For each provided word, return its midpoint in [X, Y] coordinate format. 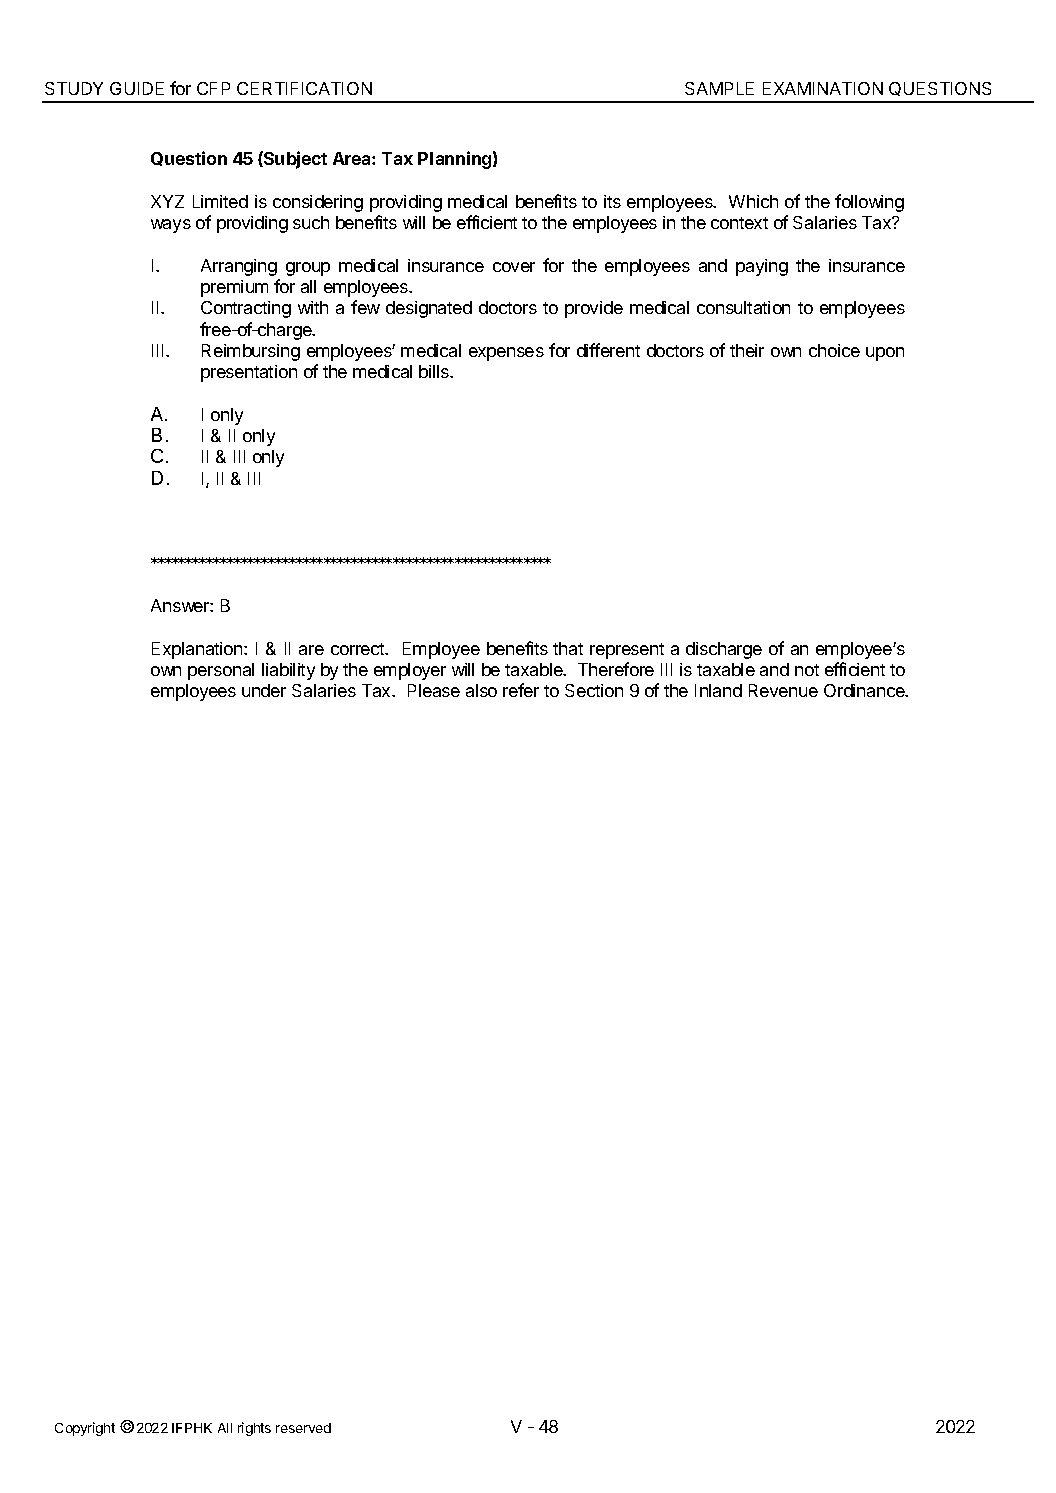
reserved [303, 1428]
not [807, 670]
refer [521, 690]
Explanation [198, 650]
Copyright [85, 1429]
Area [353, 158]
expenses [506, 354]
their [747, 350]
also [481, 690]
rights [254, 1429]
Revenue [783, 690]
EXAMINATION [823, 88]
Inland [718, 690]
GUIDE [137, 88]
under [264, 690]
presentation [249, 373]
